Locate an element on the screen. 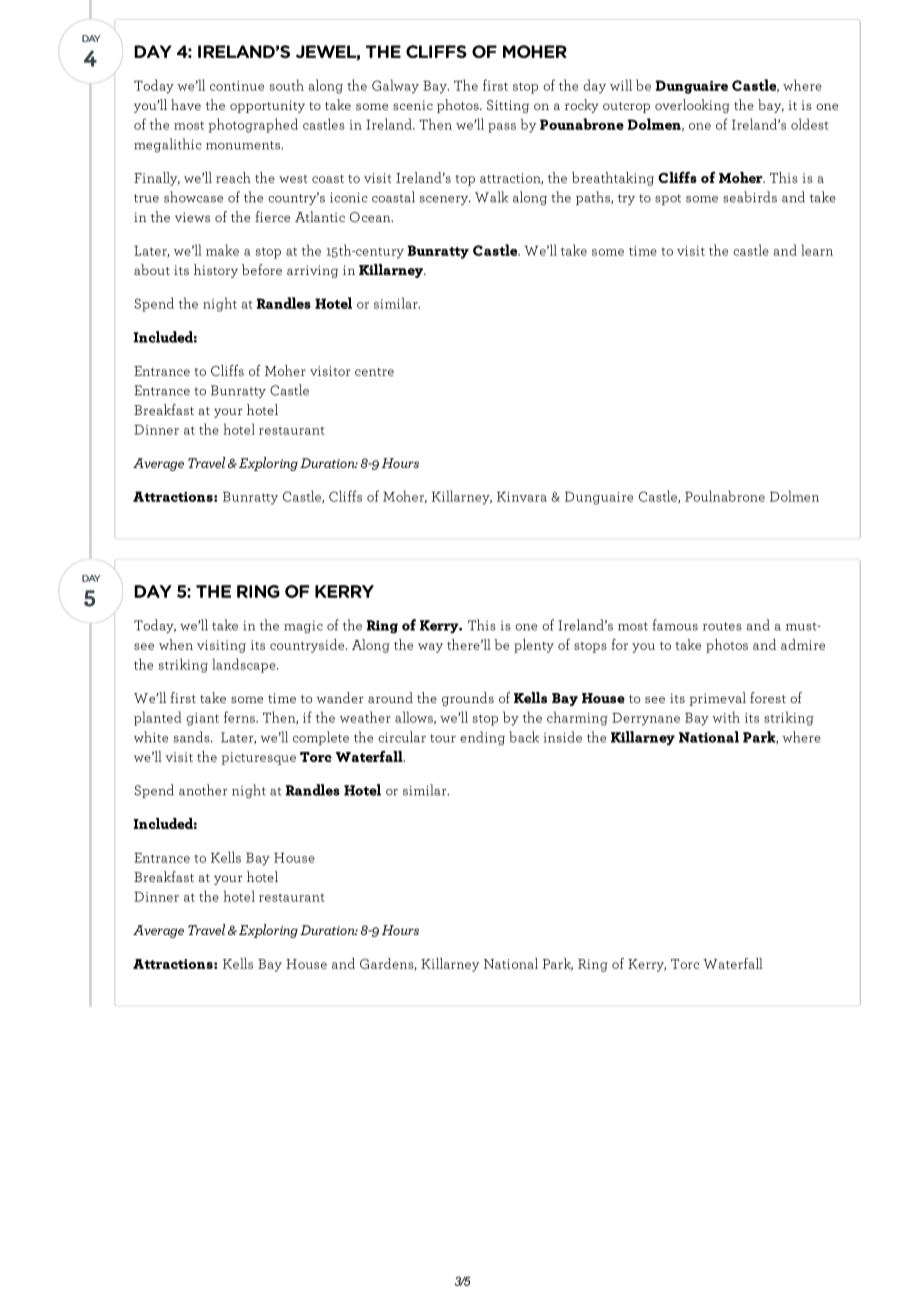 This screenshot has width=924, height=1308. continue is located at coordinates (237, 86).
